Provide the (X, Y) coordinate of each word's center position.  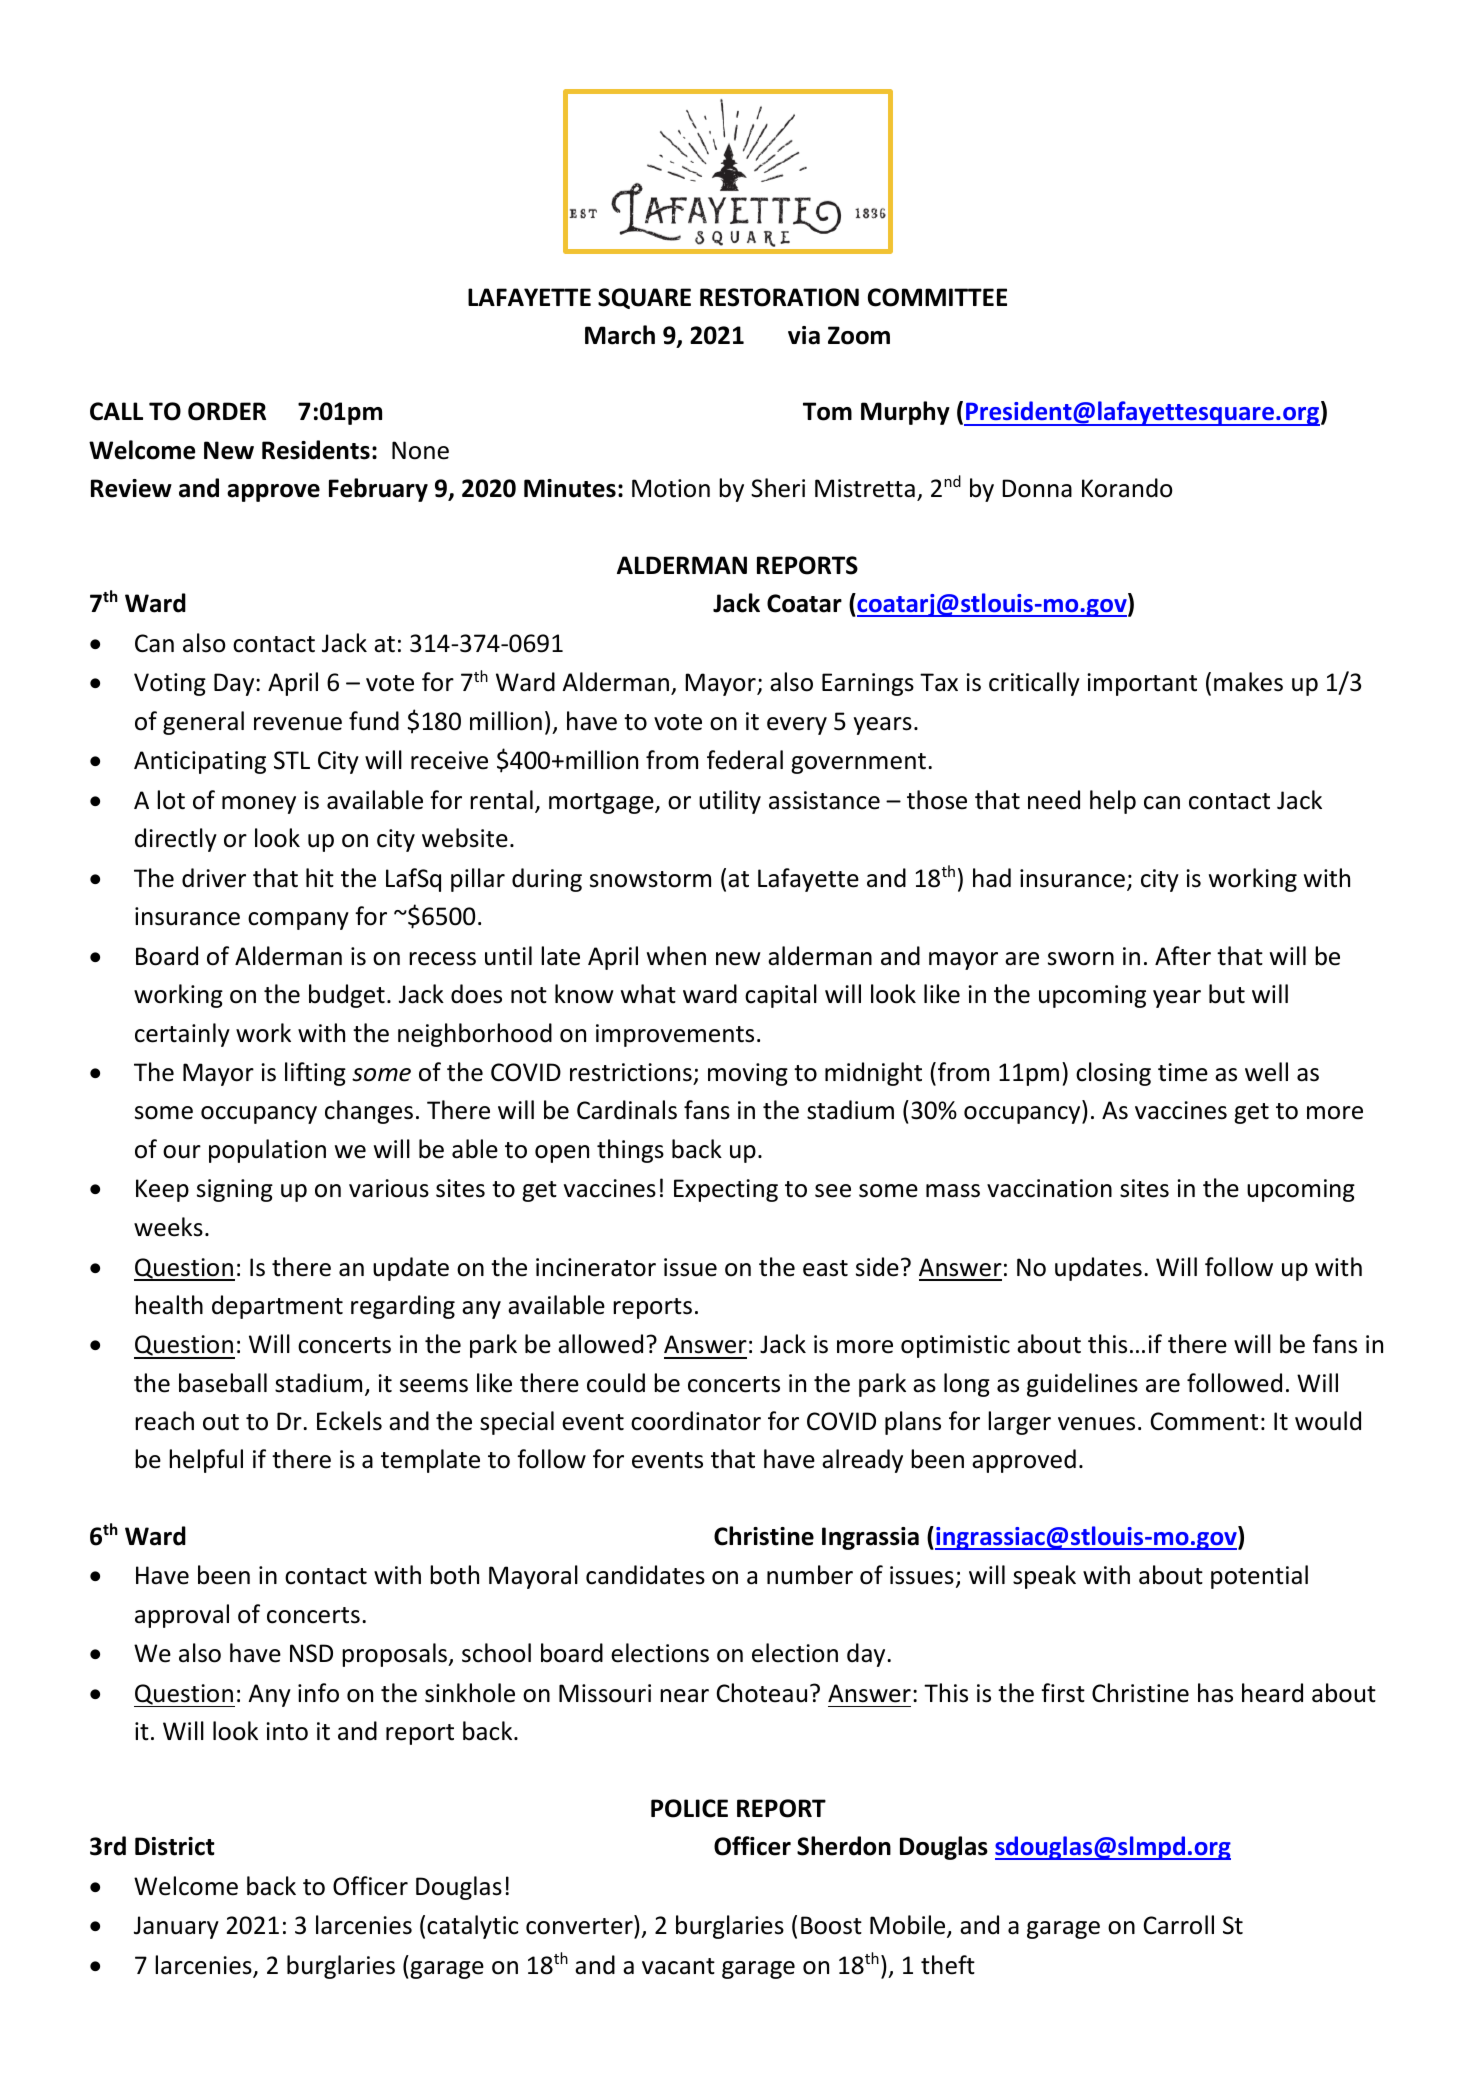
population (267, 1151)
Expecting (726, 1190)
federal (745, 760)
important (1142, 684)
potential (1259, 1577)
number (810, 1575)
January (176, 1927)
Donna (1037, 488)
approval (182, 1616)
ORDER (227, 411)
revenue (298, 724)
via (804, 335)
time (1183, 1072)
